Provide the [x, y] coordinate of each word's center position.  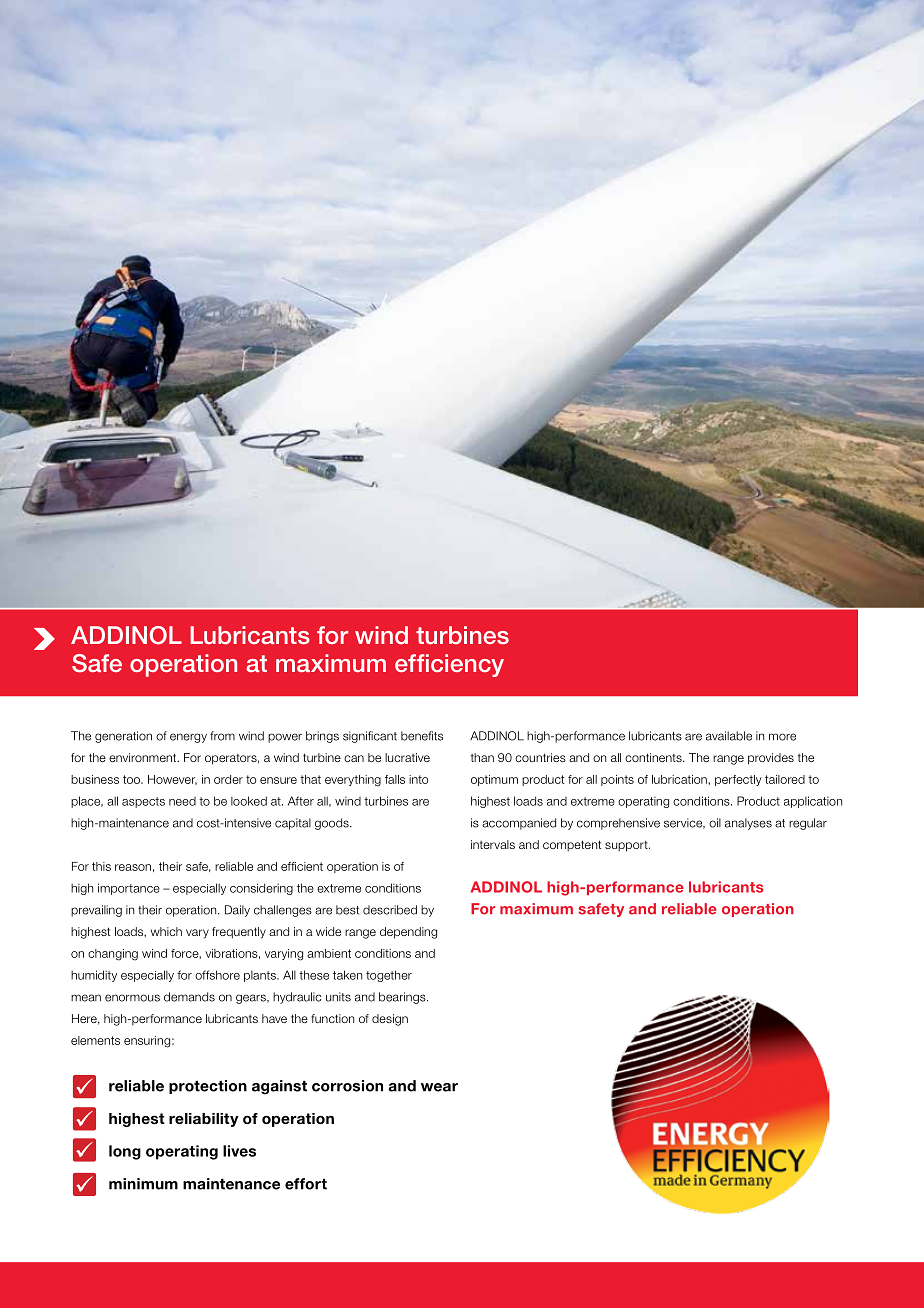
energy [188, 738]
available [729, 736]
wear [439, 1087]
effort [306, 1184]
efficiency [449, 665]
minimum [143, 1184]
